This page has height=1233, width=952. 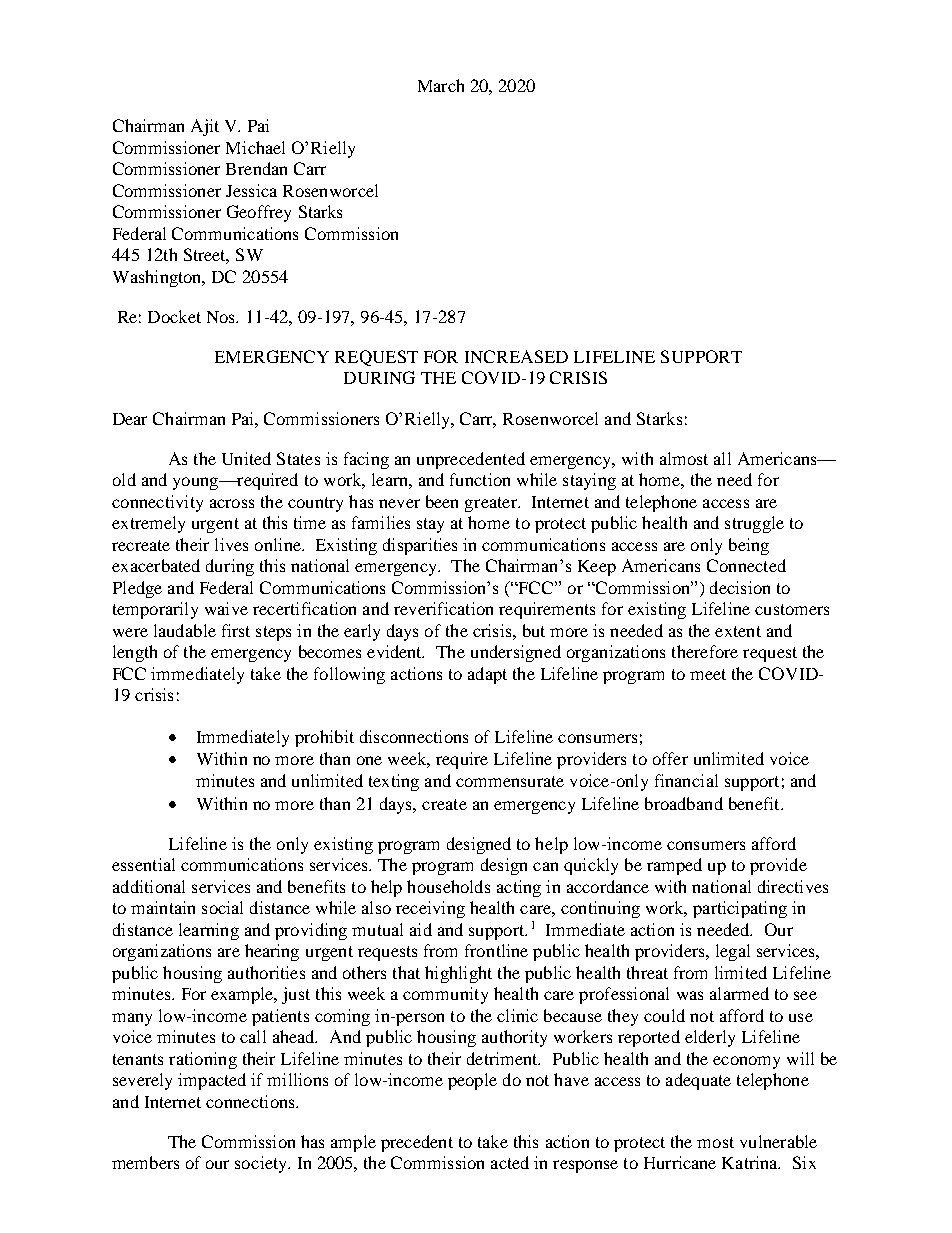 I want to click on prohibit, so click(x=324, y=738).
